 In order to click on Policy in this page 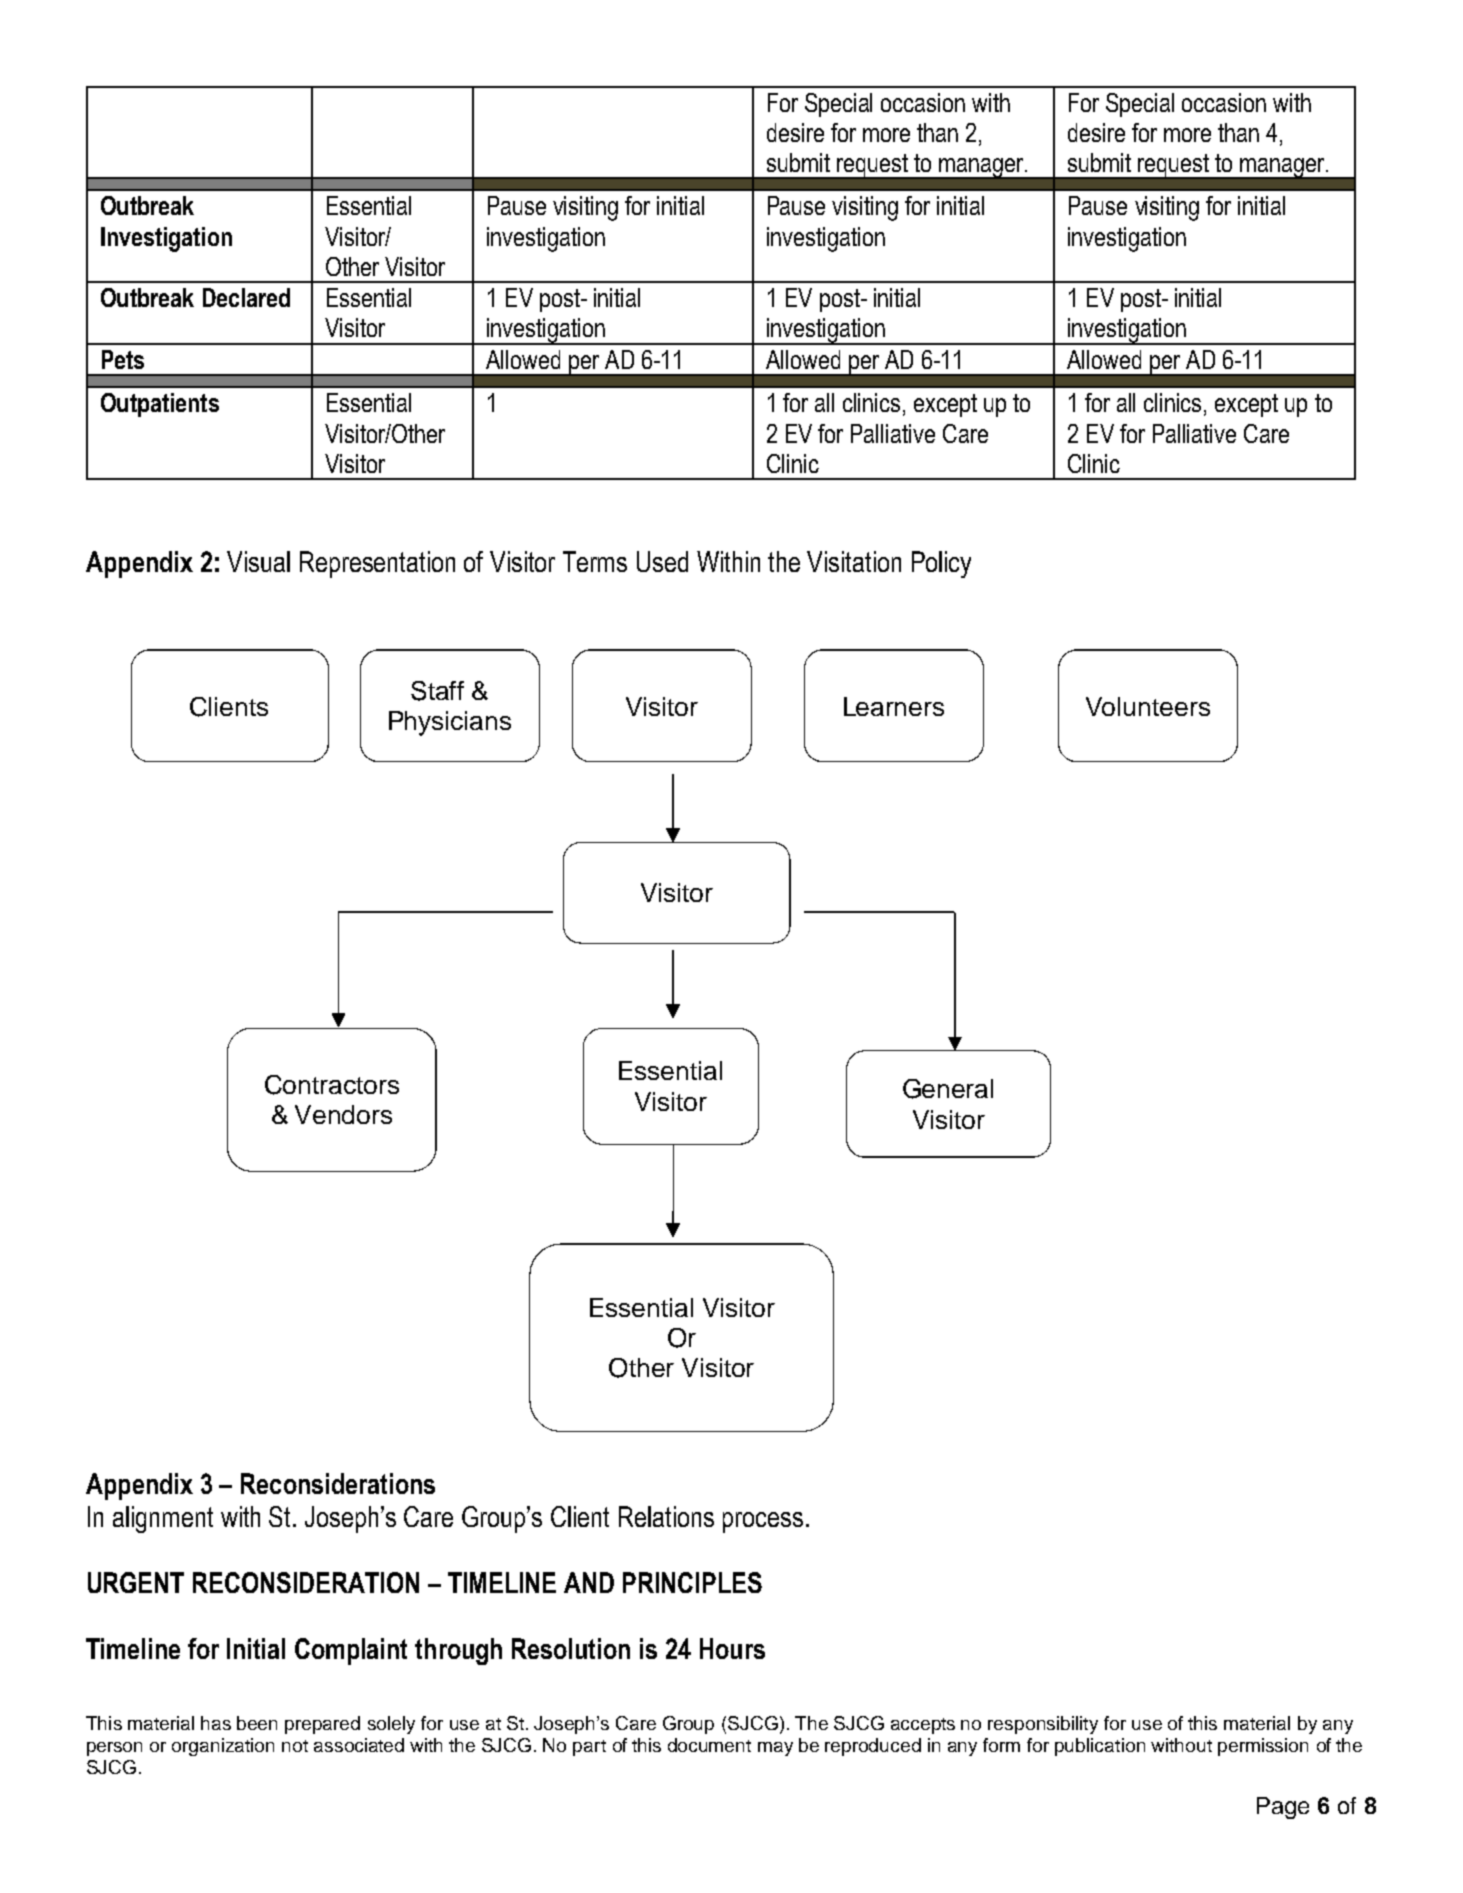, I will do `click(941, 564)`.
